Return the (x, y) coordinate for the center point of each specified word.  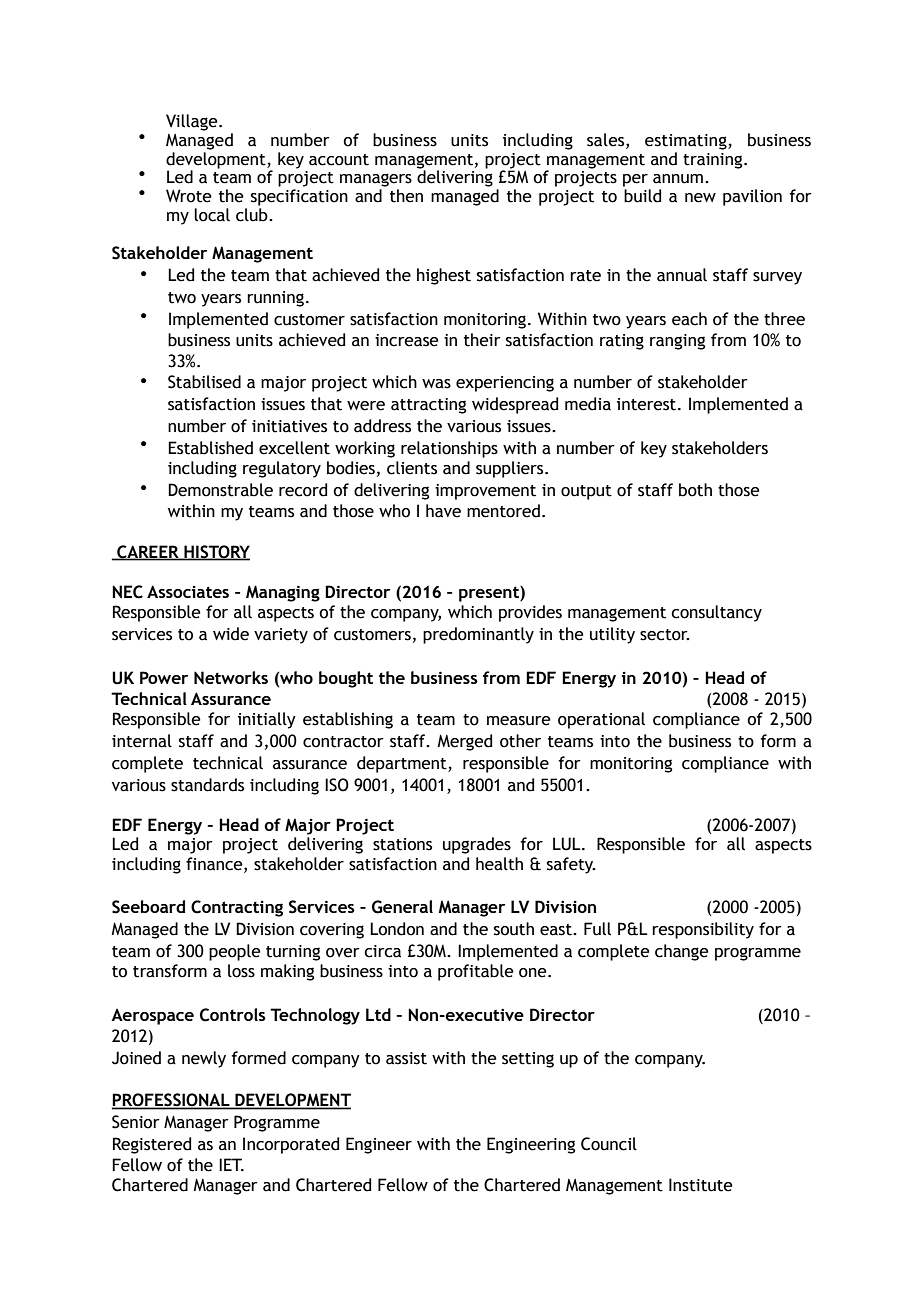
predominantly (478, 635)
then (406, 196)
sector (665, 635)
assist (406, 1058)
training (714, 161)
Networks (231, 677)
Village (193, 122)
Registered (152, 1145)
